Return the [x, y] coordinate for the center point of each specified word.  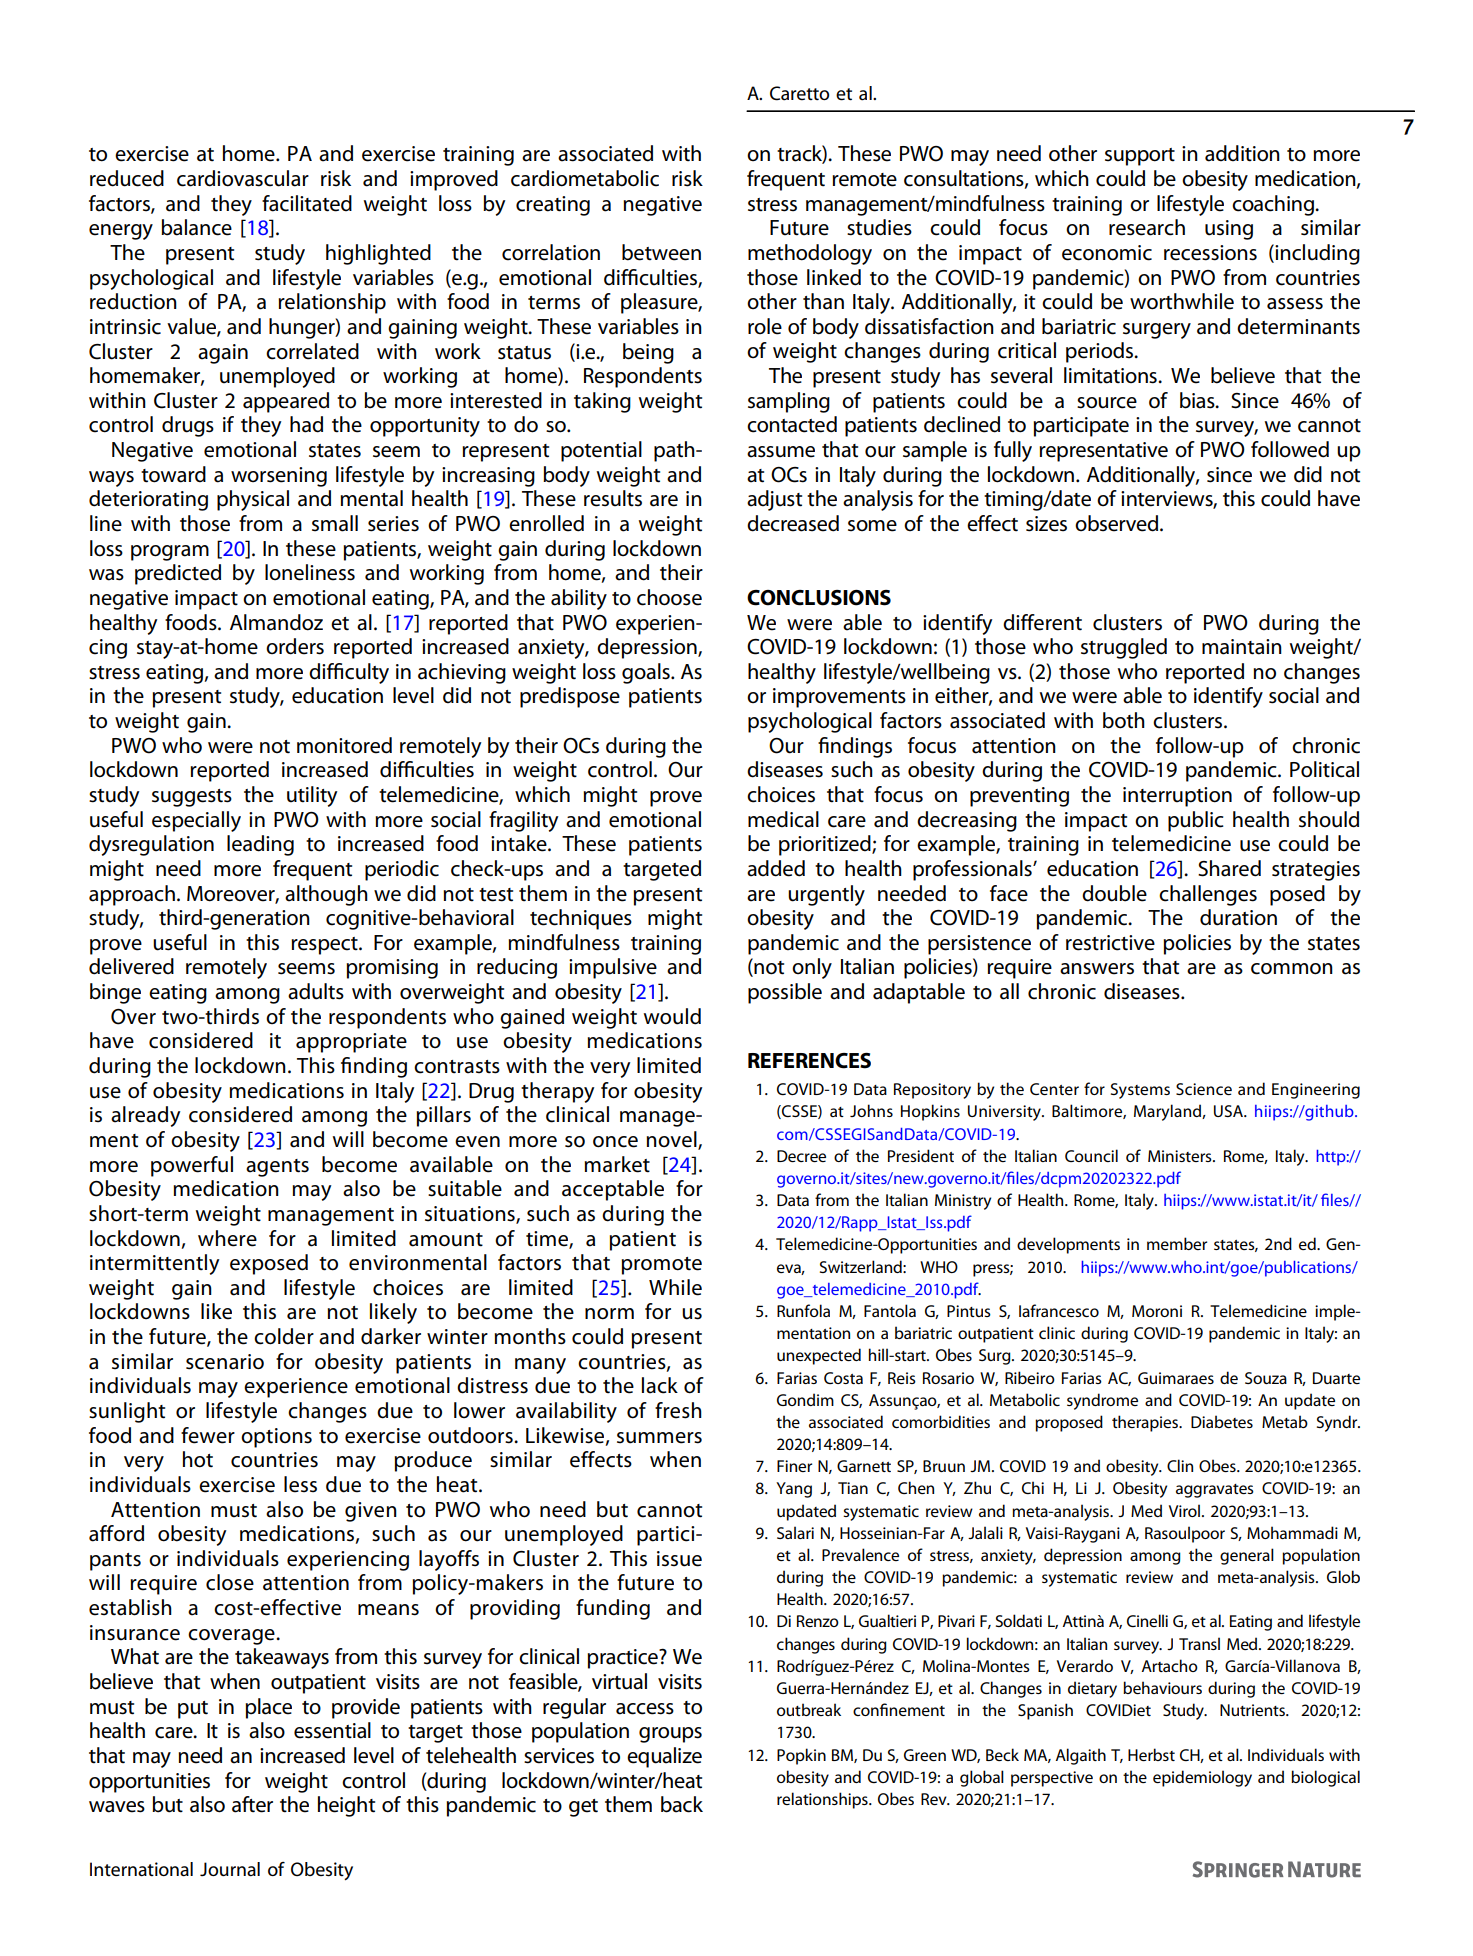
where [227, 1238]
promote [661, 1266]
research [1147, 227]
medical [783, 819]
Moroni [1157, 1311]
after [252, 1804]
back [682, 1804]
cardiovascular [243, 178]
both [1124, 720]
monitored [344, 745]
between [661, 252]
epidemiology [1202, 1778]
